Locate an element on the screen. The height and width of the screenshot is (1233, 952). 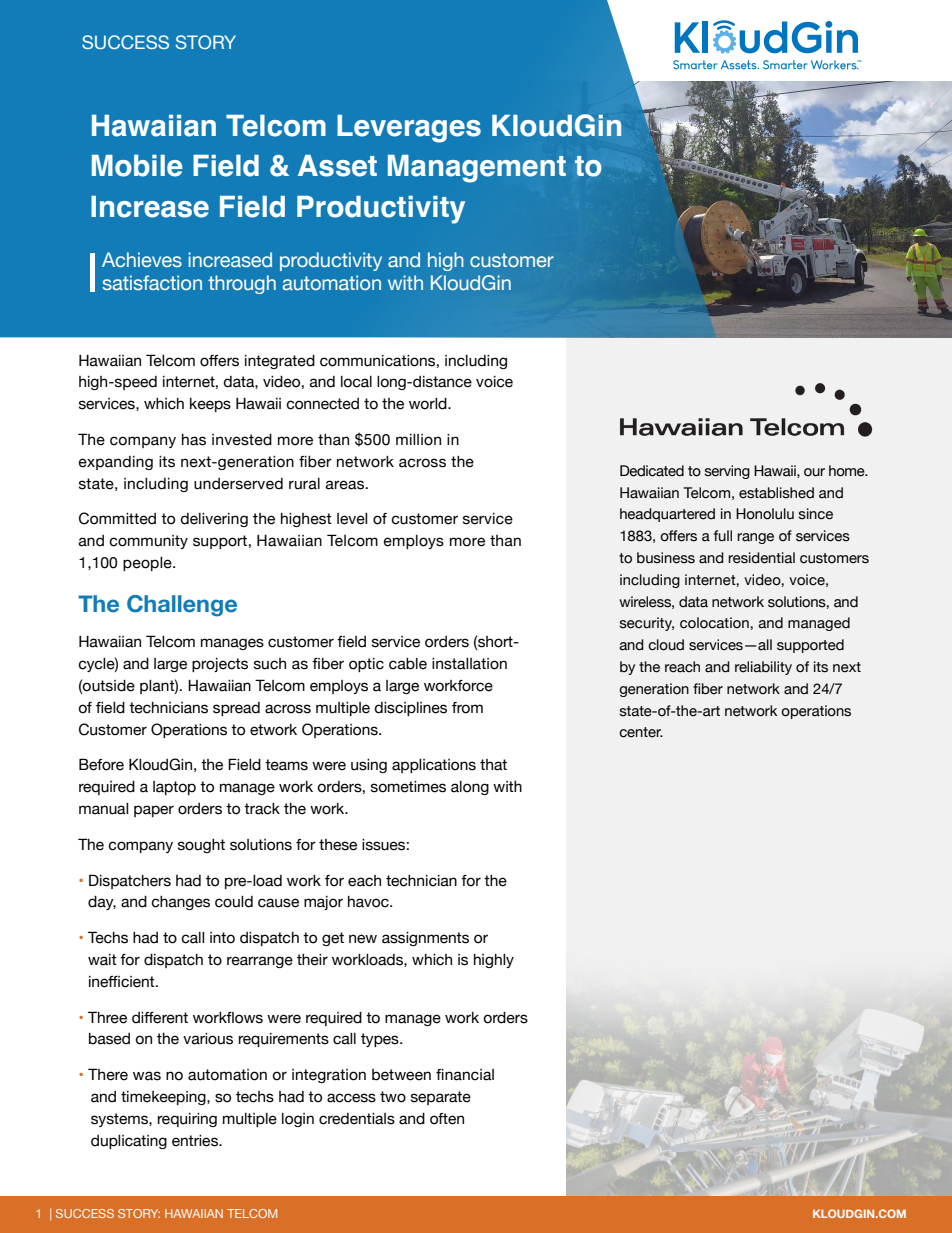
keeps is located at coordinates (210, 405).
